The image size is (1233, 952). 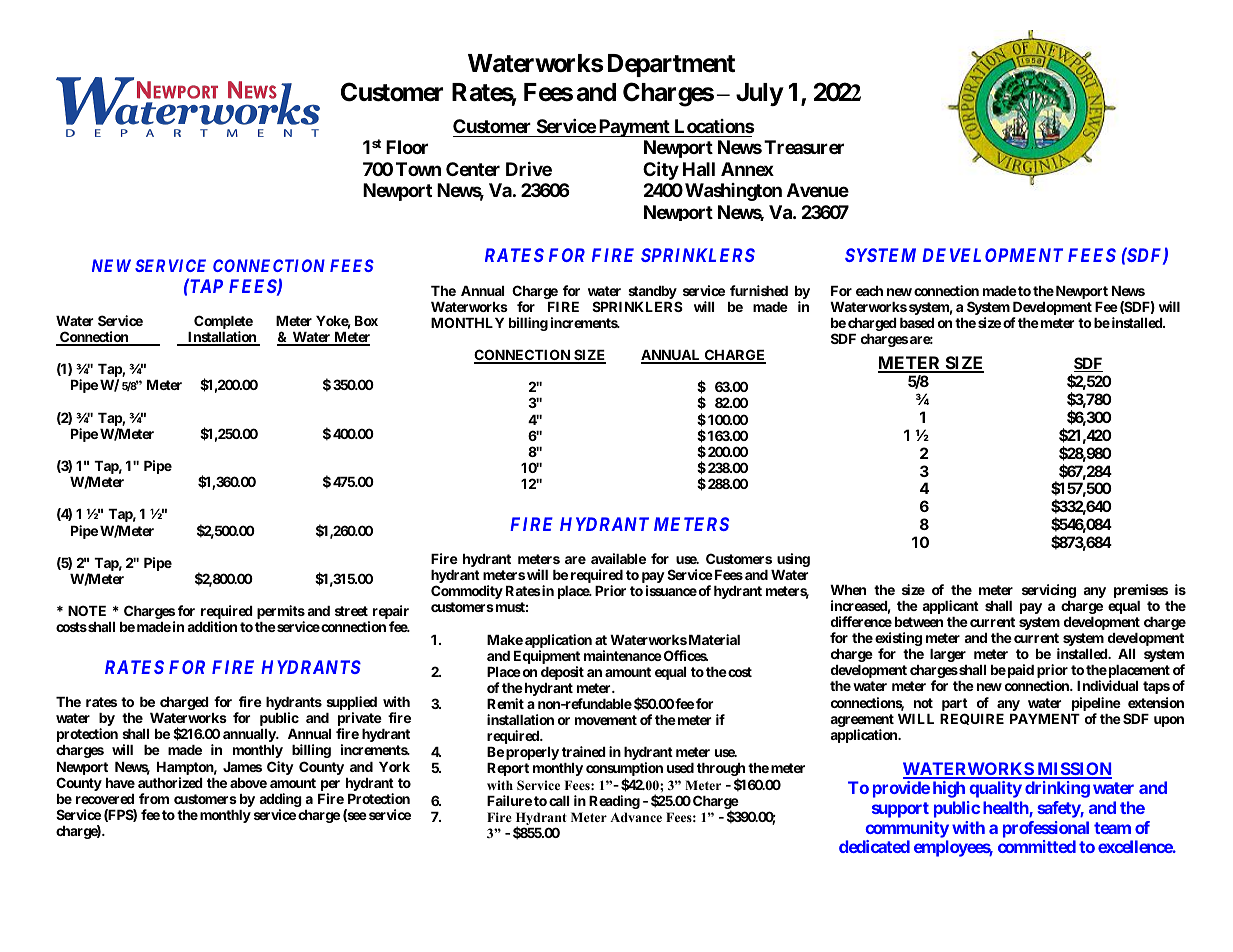 What do you see at coordinates (759, 94) in the page?
I see `July` at bounding box center [759, 94].
